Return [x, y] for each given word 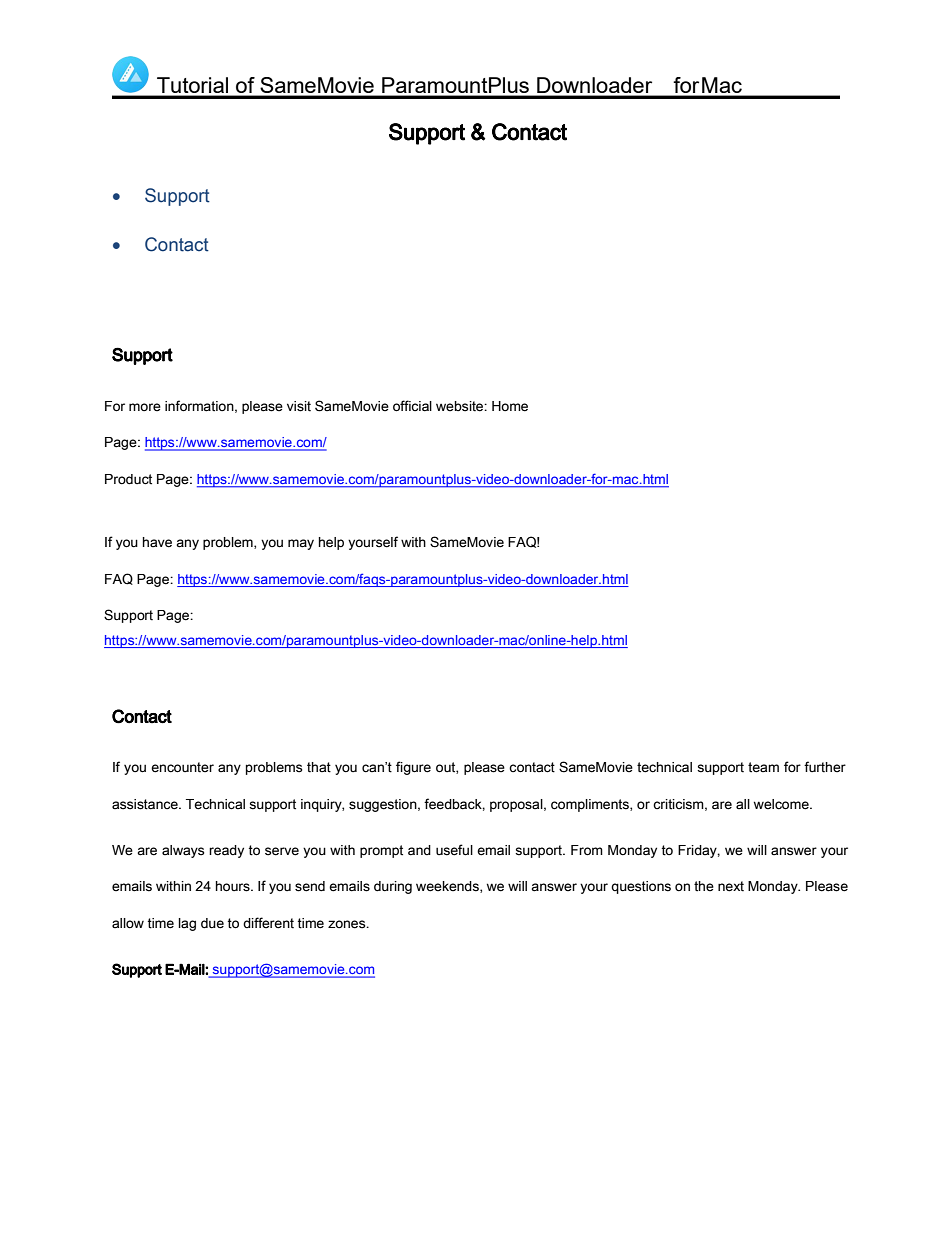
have [157, 542]
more [145, 407]
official [412, 406]
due [212, 923]
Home [510, 406]
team [763, 767]
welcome [782, 804]
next [731, 886]
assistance [146, 804]
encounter [182, 767]
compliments [591, 805]
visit [299, 406]
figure [413, 768]
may [301, 544]
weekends [448, 887]
